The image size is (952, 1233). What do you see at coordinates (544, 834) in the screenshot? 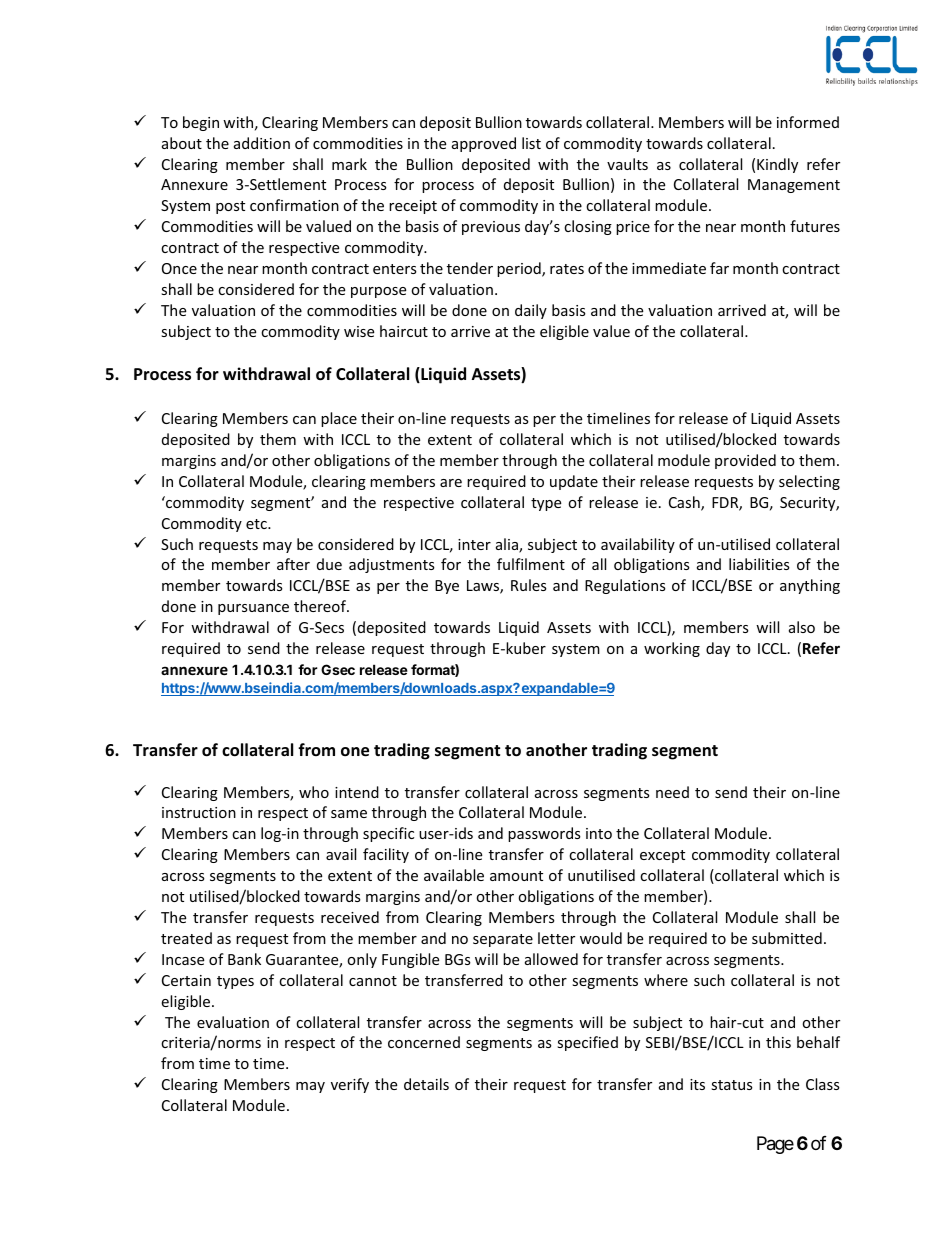
I see `passwords` at bounding box center [544, 834].
